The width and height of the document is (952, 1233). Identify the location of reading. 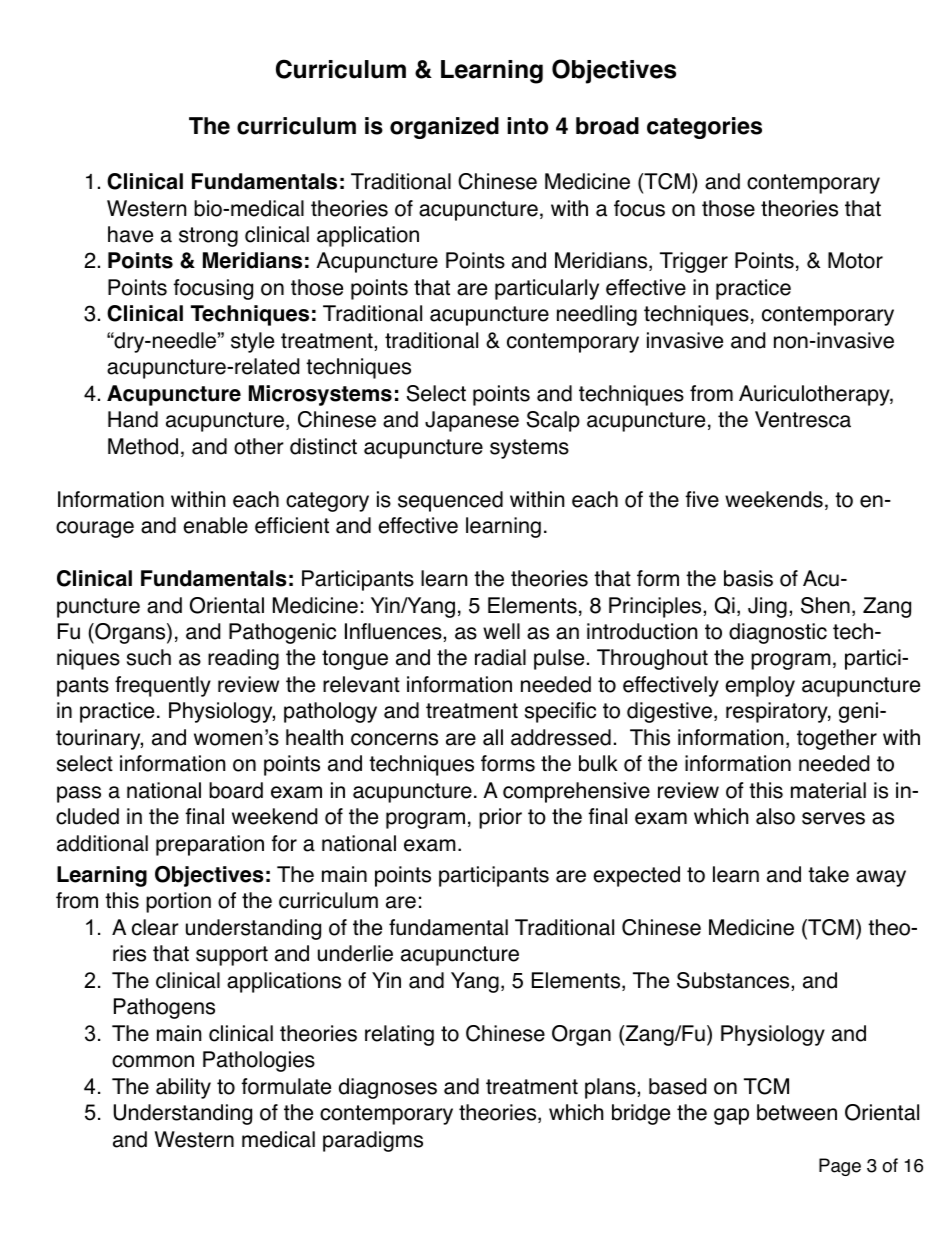
(243, 659).
